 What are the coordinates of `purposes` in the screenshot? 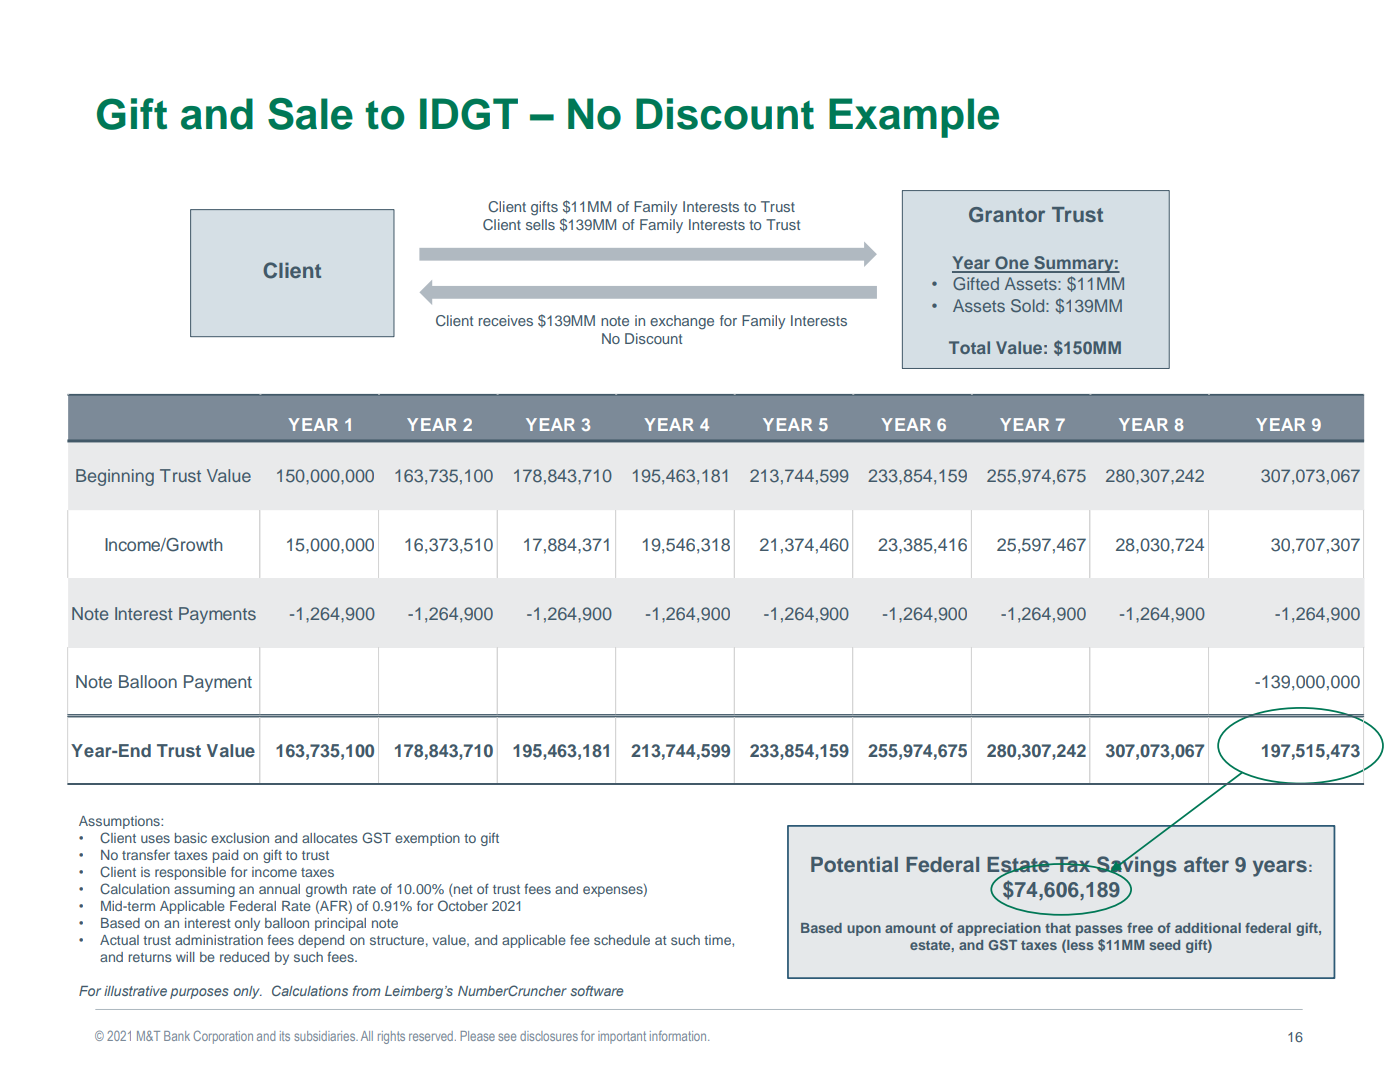 It's located at (199, 993).
